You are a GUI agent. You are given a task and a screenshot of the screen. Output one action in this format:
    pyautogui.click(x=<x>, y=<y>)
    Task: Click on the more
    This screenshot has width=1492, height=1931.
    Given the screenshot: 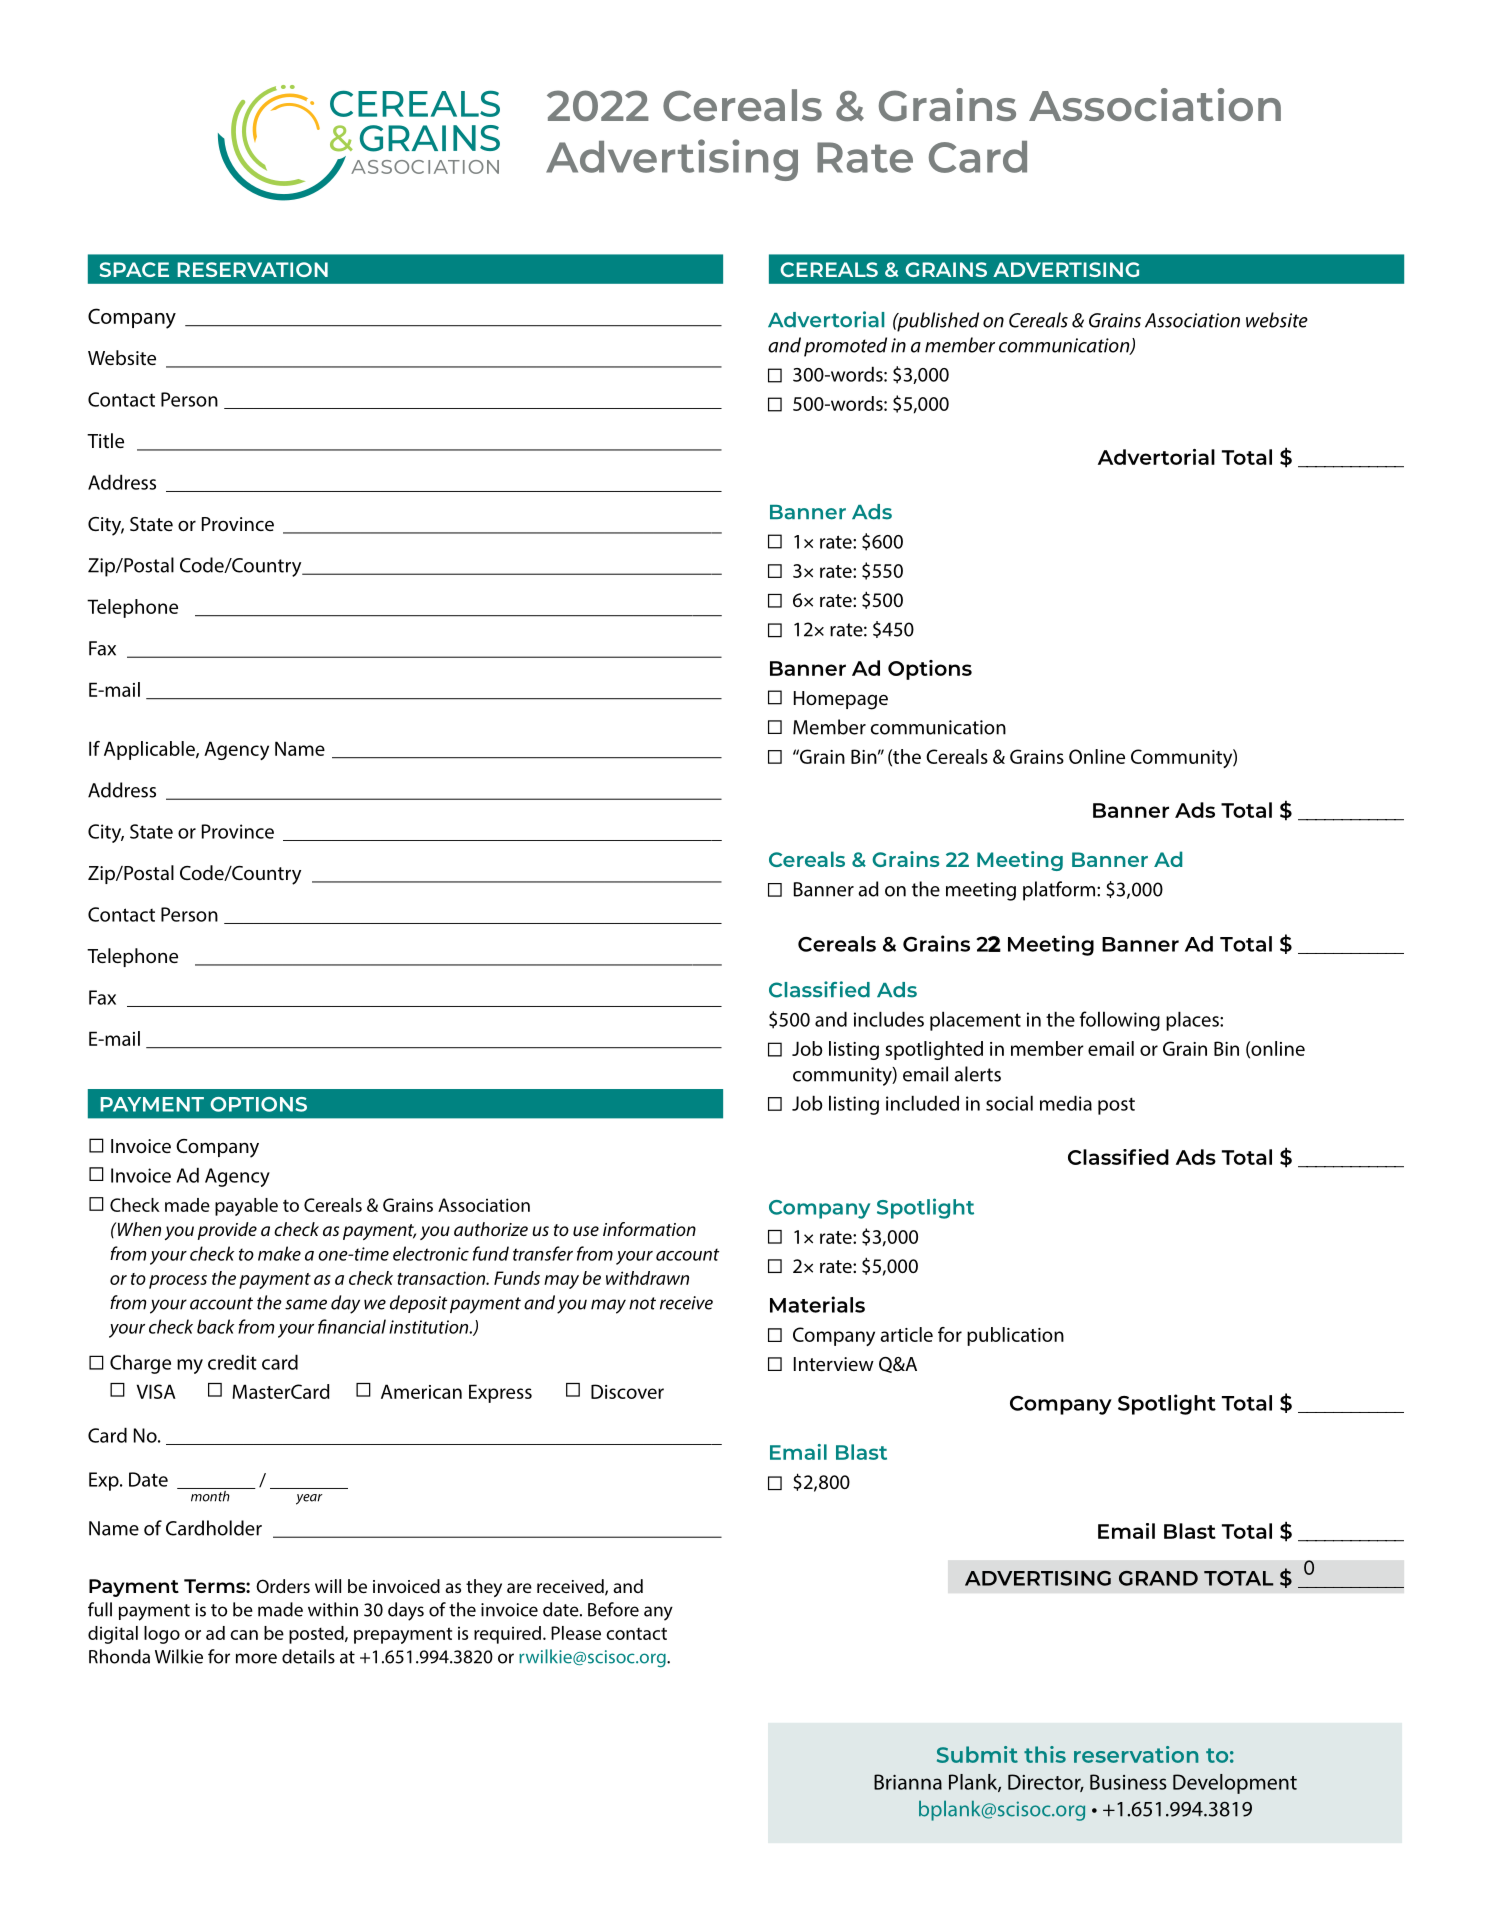 What is the action you would take?
    pyautogui.click(x=256, y=1658)
